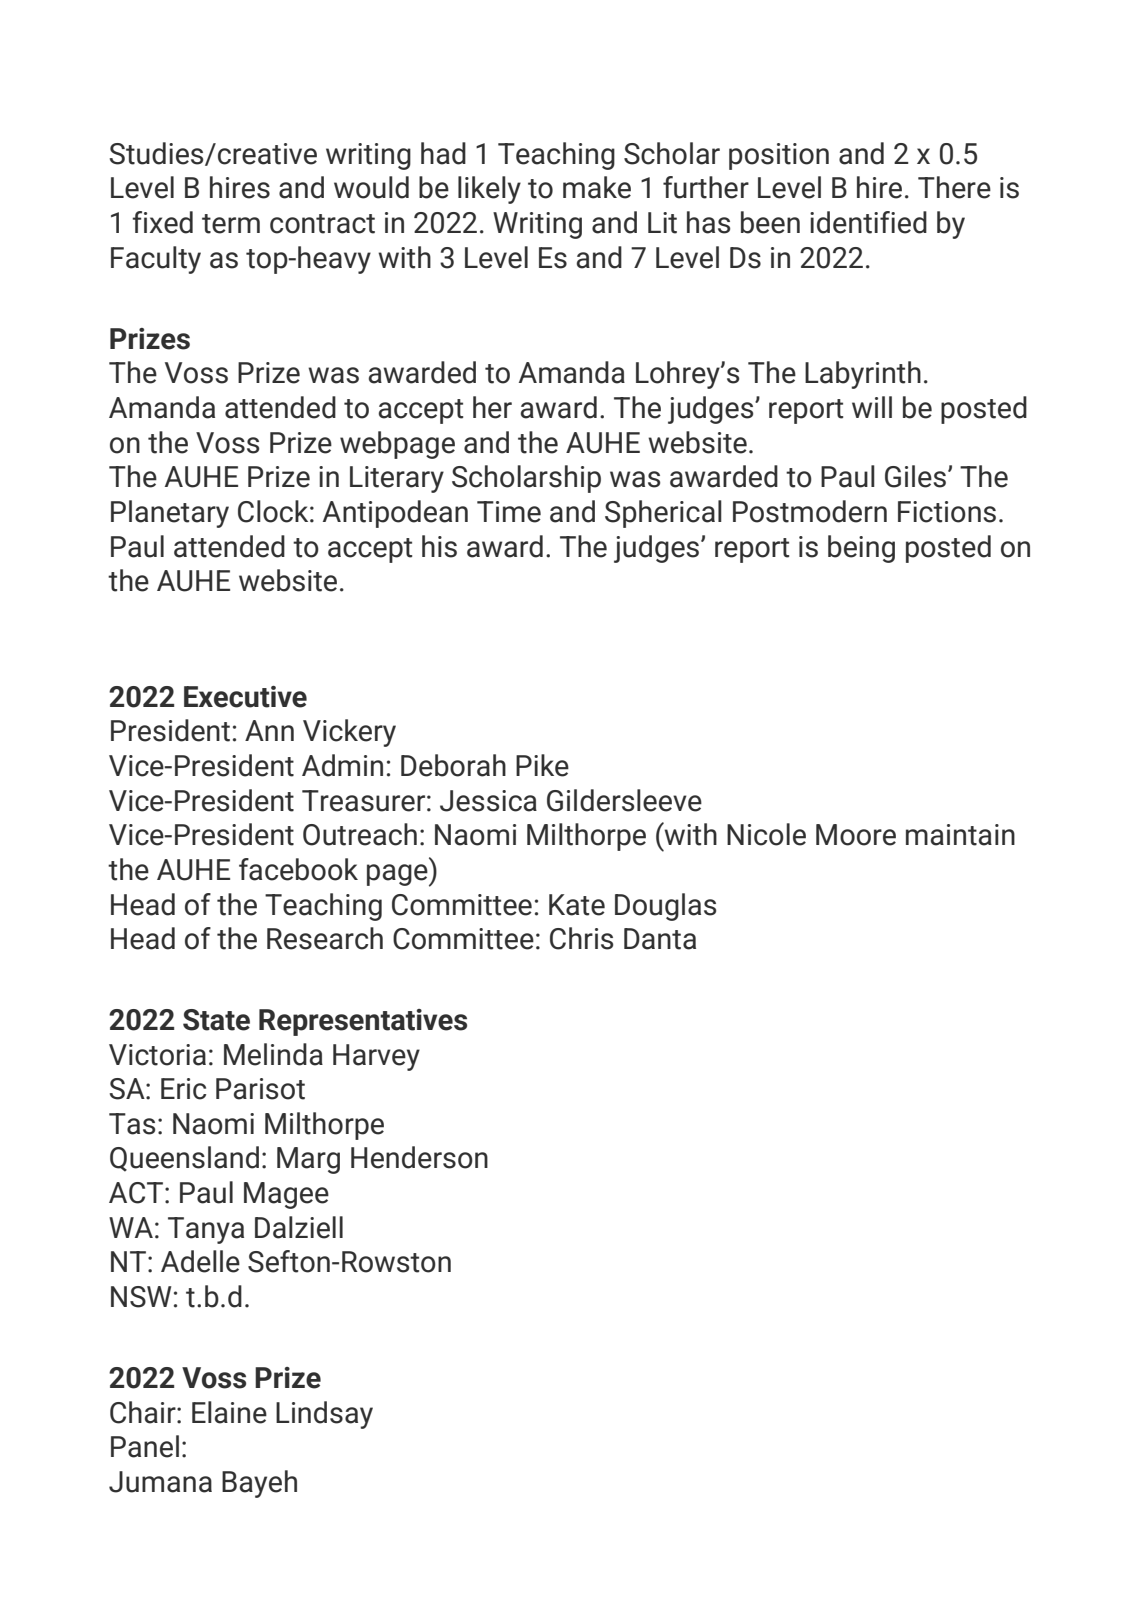 The image size is (1145, 1620). I want to click on Time, so click(509, 512).
